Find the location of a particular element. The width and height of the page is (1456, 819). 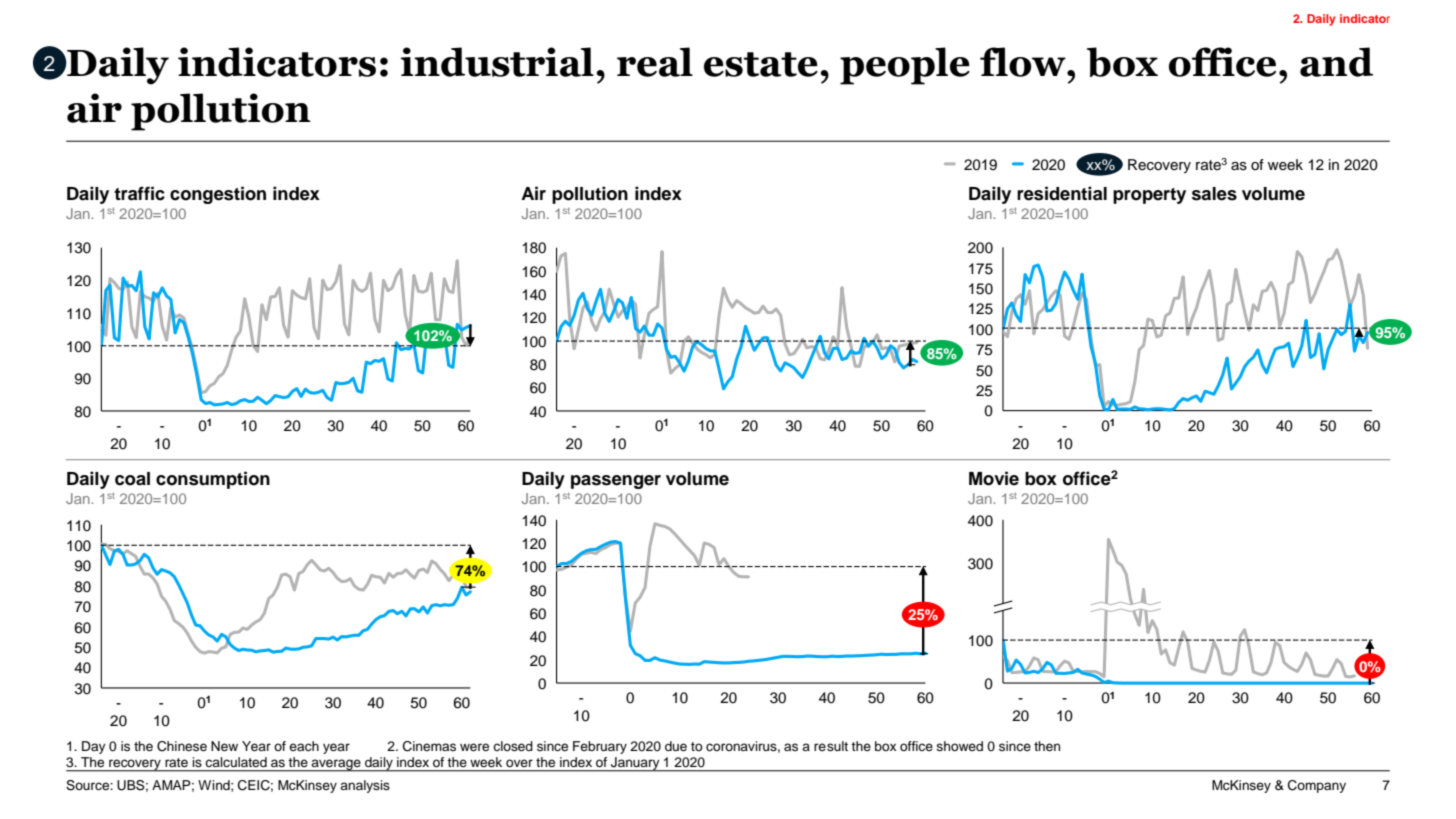

estate is located at coordinates (761, 64).
